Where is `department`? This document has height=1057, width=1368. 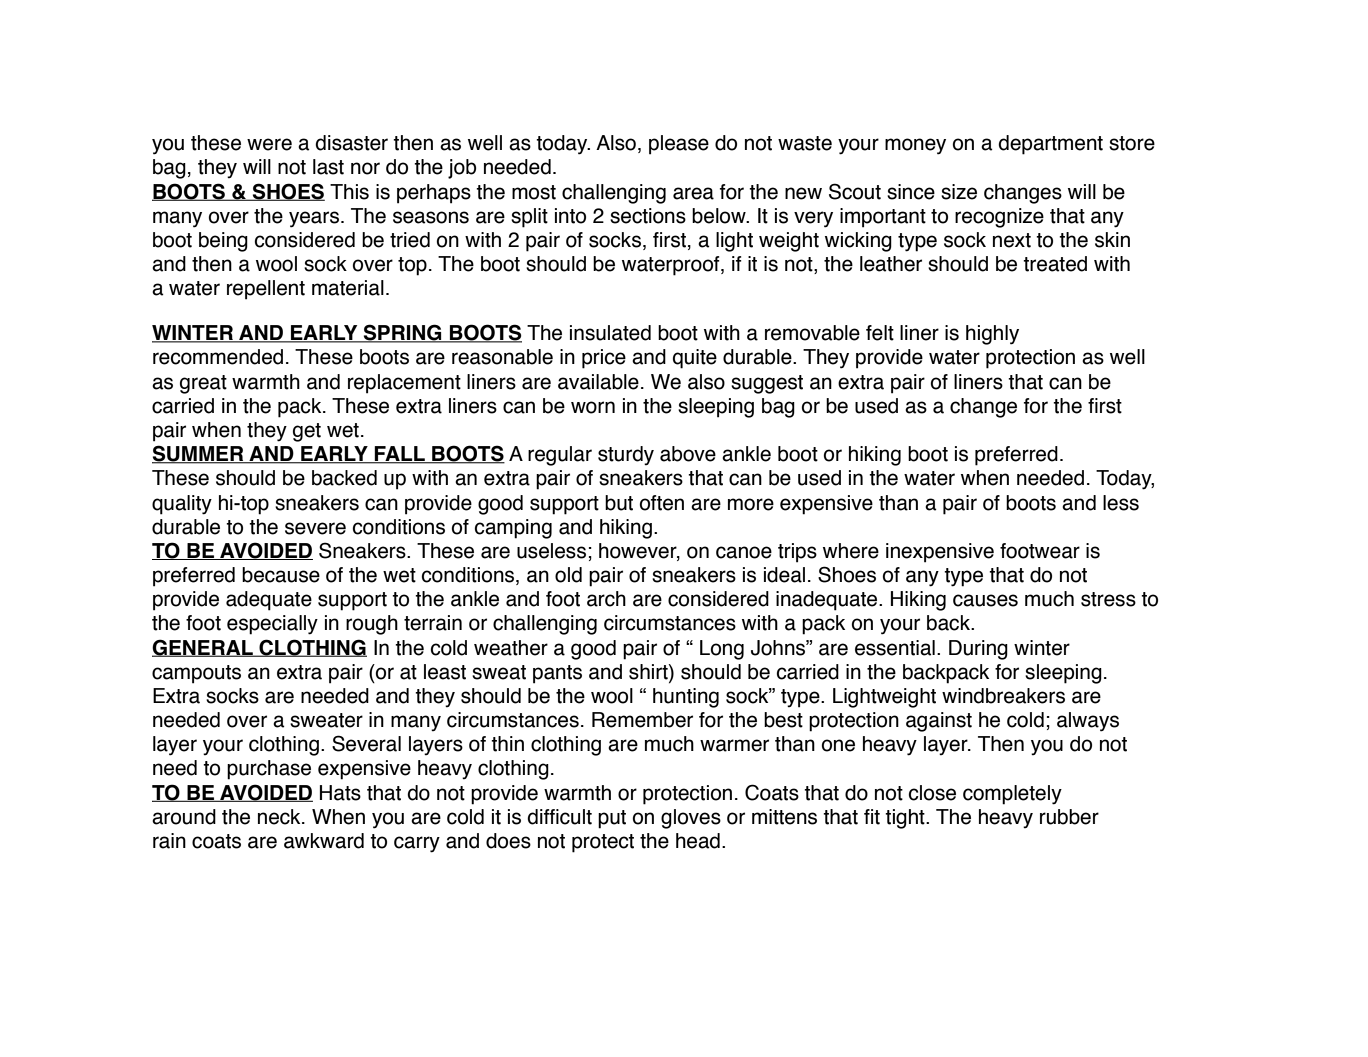 department is located at coordinates (1050, 145).
